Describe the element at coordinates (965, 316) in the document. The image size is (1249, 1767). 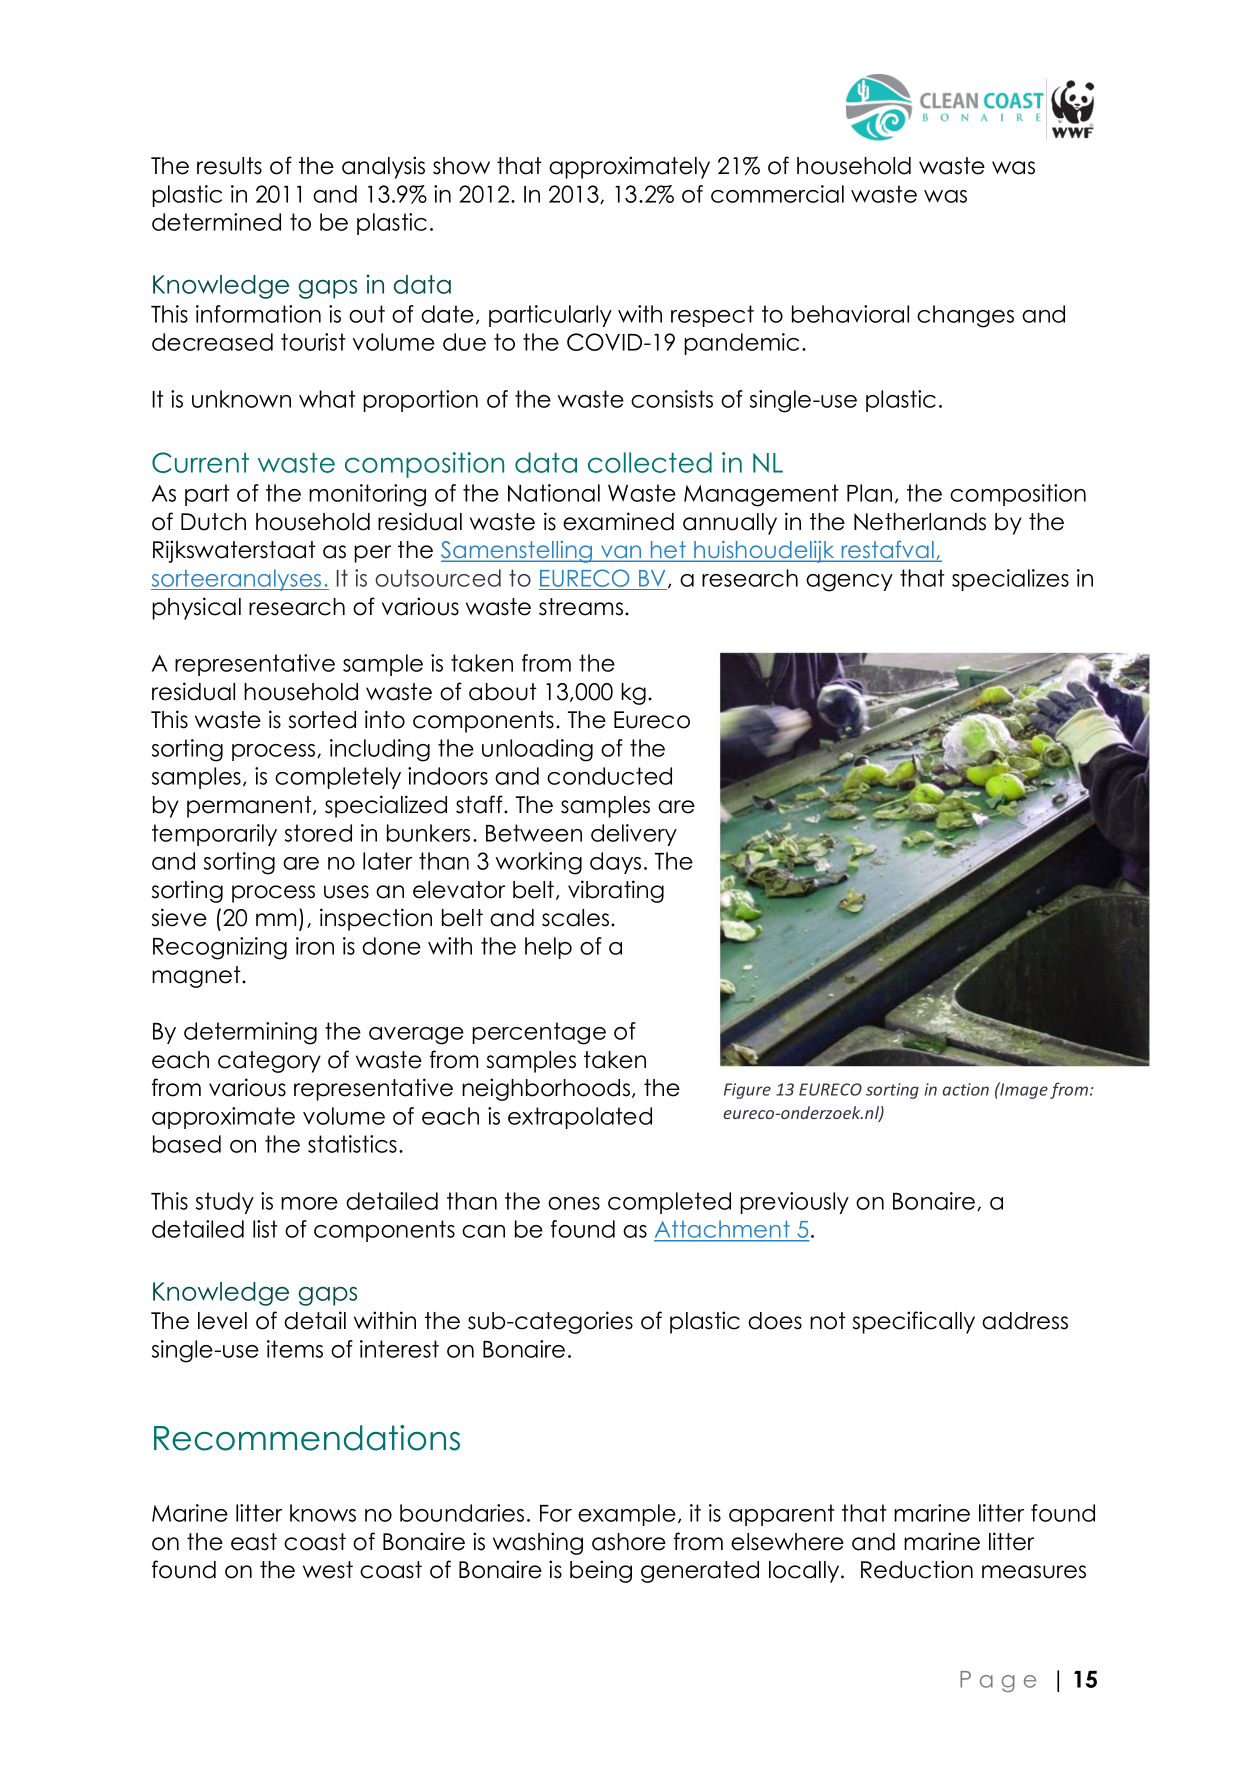
I see `changes` at that location.
